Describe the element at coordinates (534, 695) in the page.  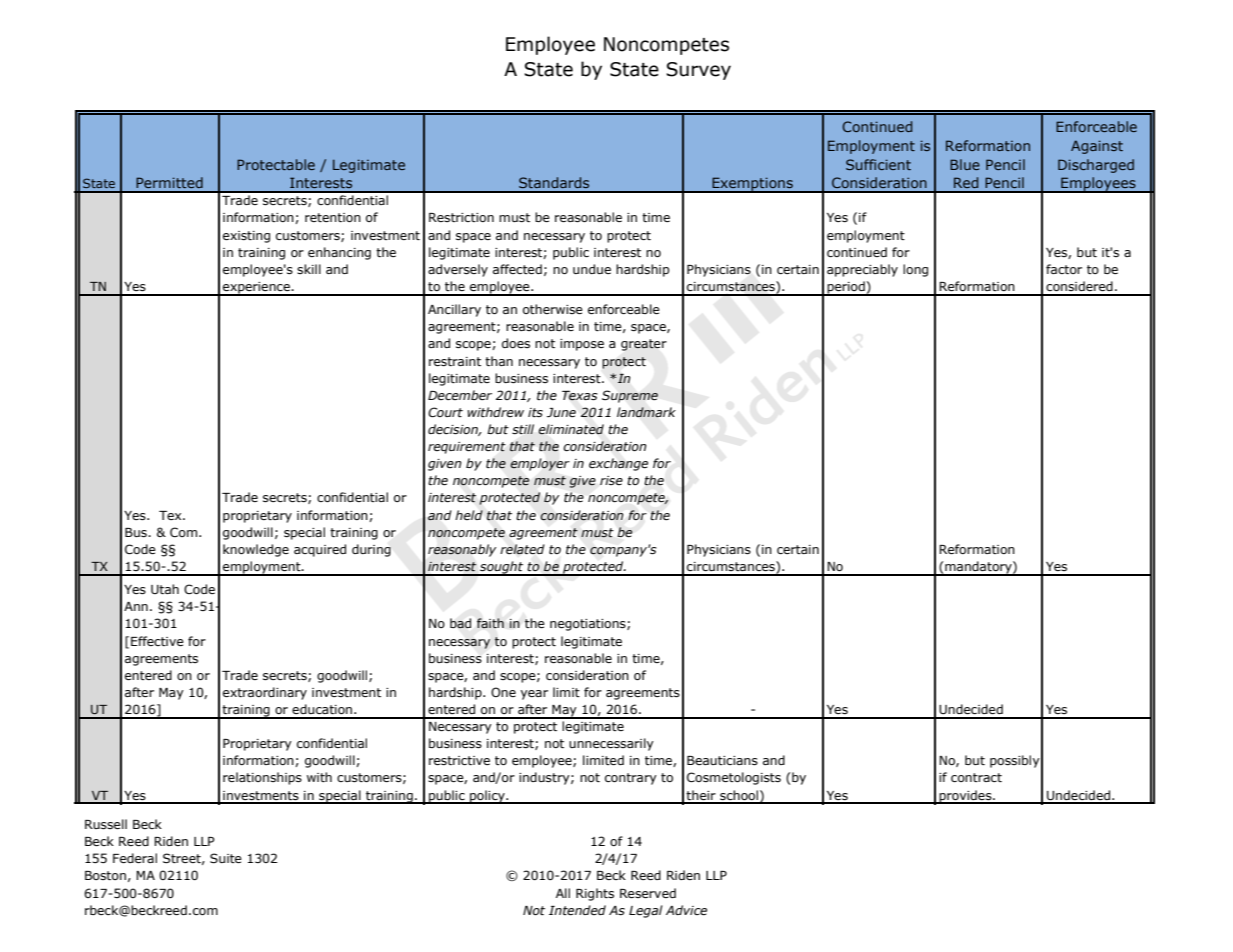
I see `year` at that location.
